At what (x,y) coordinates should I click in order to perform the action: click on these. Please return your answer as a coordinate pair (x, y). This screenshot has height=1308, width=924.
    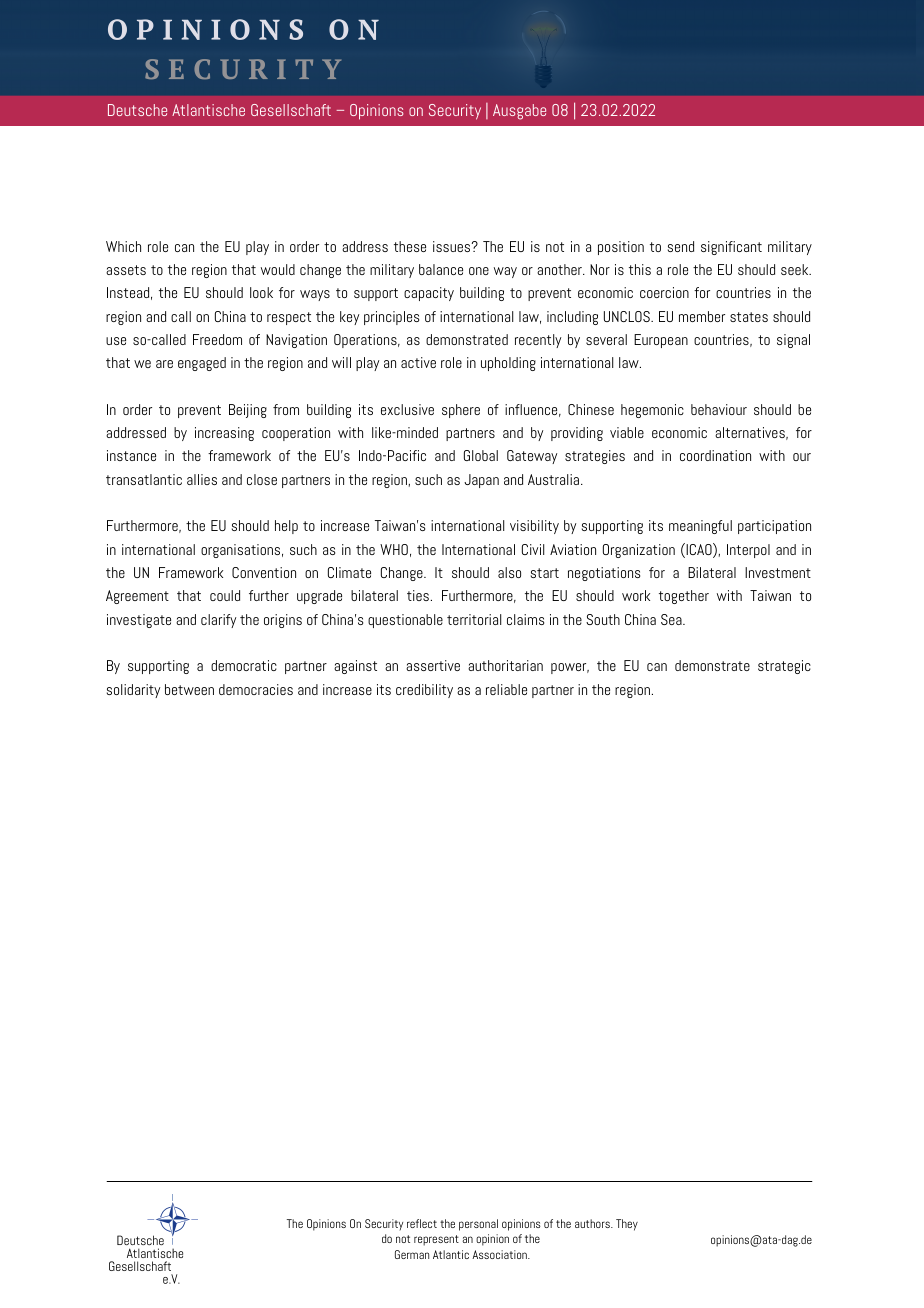
    Looking at the image, I should click on (410, 246).
